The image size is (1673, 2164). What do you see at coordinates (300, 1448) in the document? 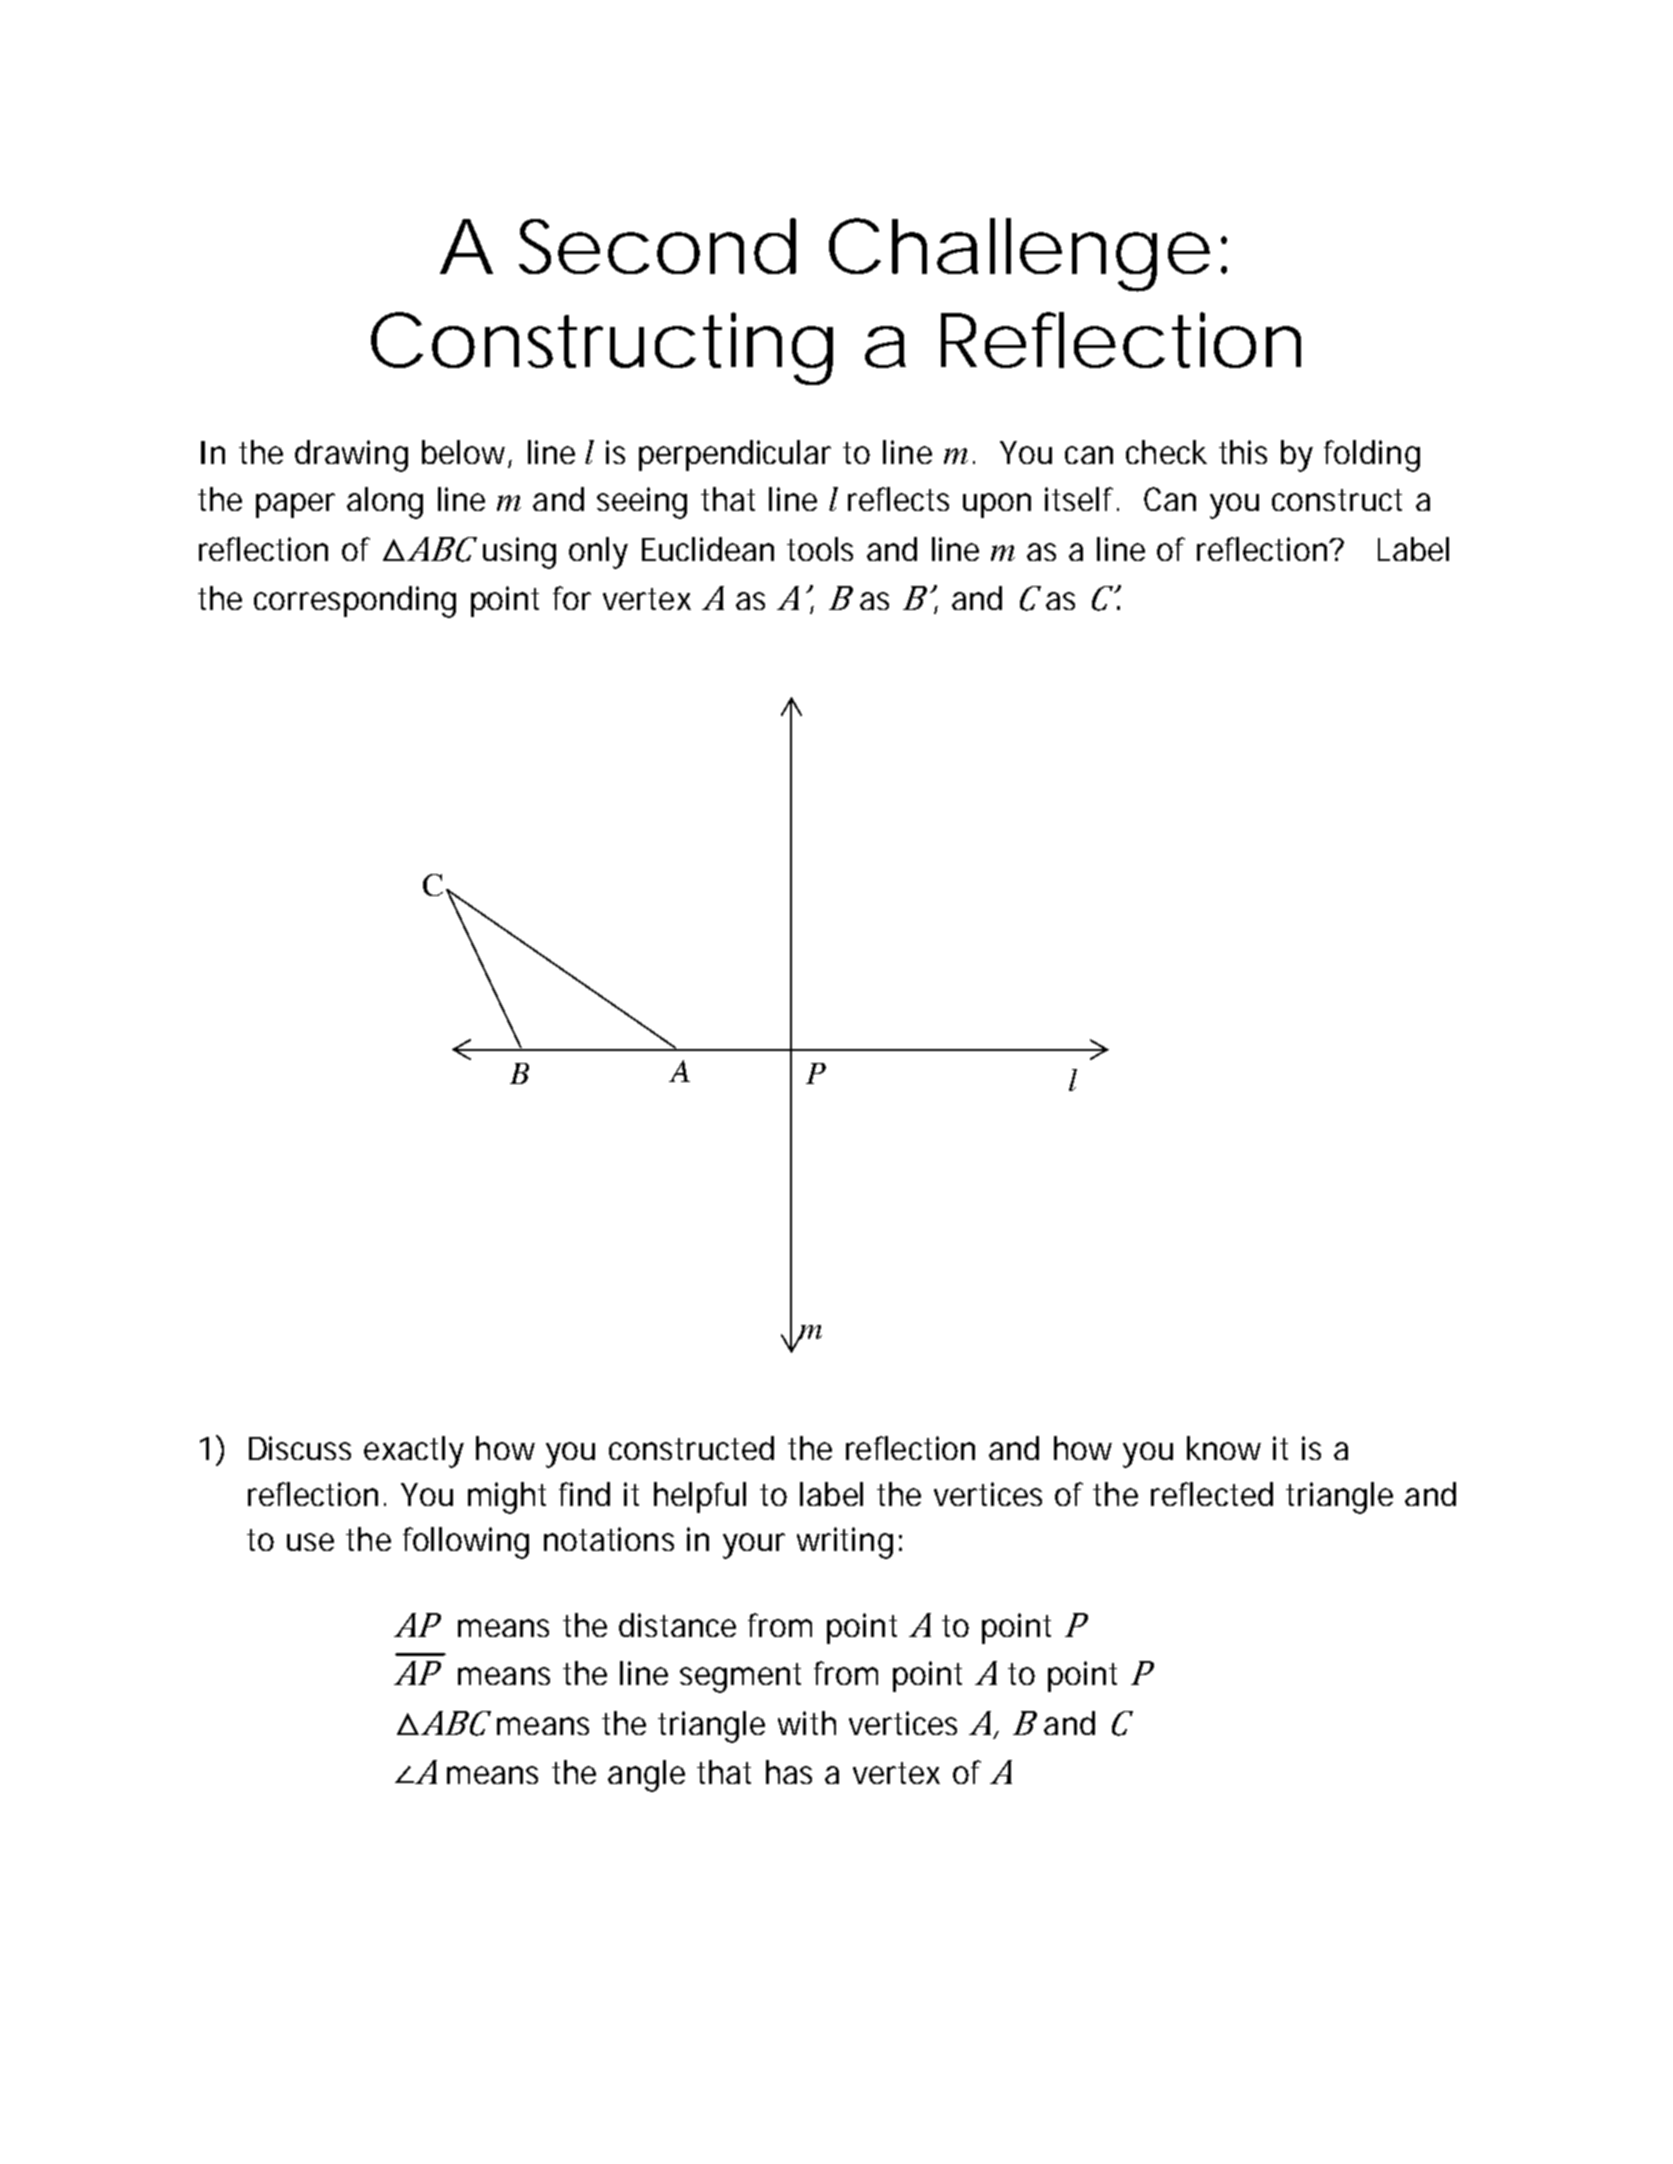
I see `Discuss` at bounding box center [300, 1448].
